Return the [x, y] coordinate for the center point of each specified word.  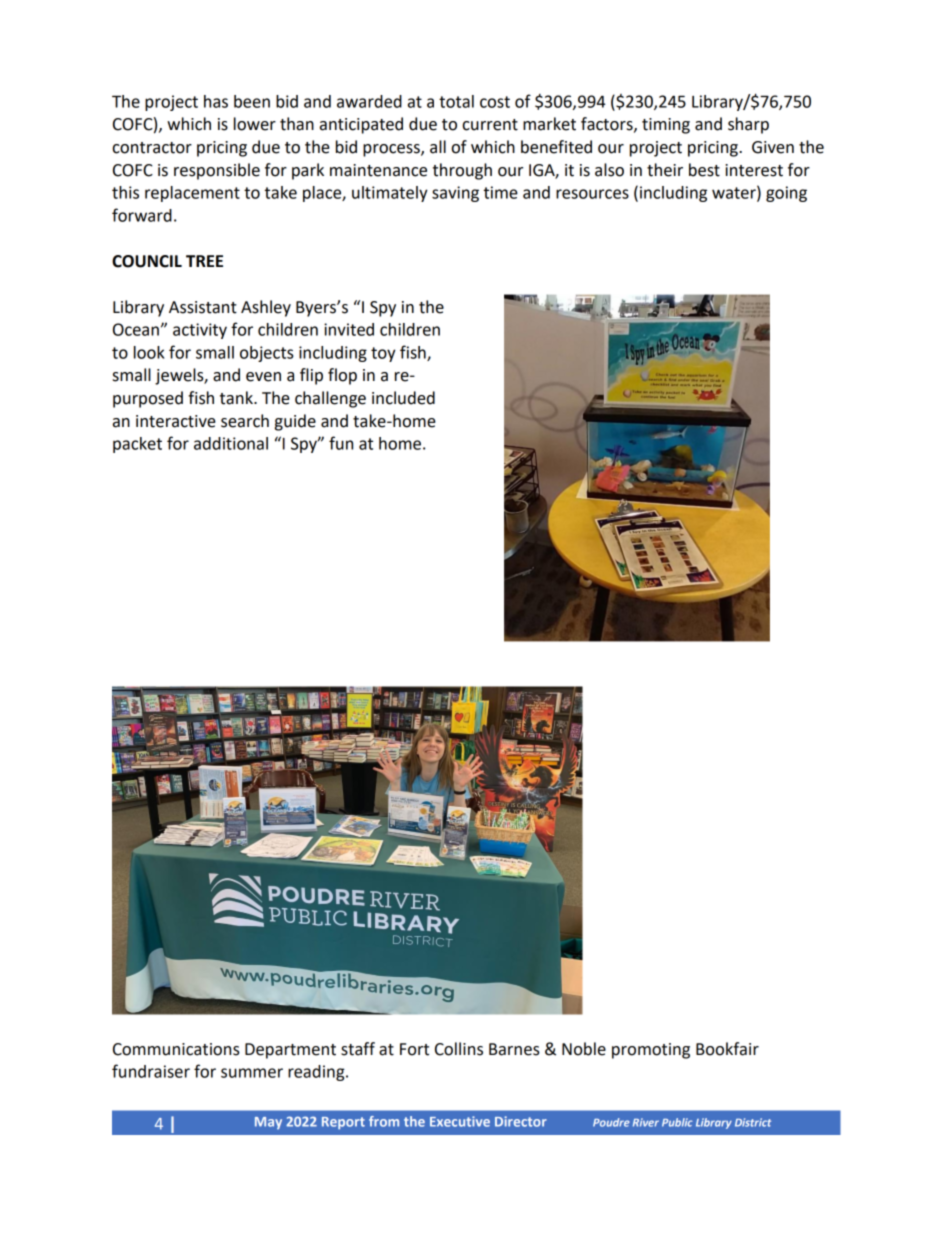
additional [231, 443]
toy [383, 354]
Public [677, 1122]
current [490, 125]
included [403, 398]
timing [666, 126]
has [216, 101]
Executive [460, 1121]
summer [252, 1073]
